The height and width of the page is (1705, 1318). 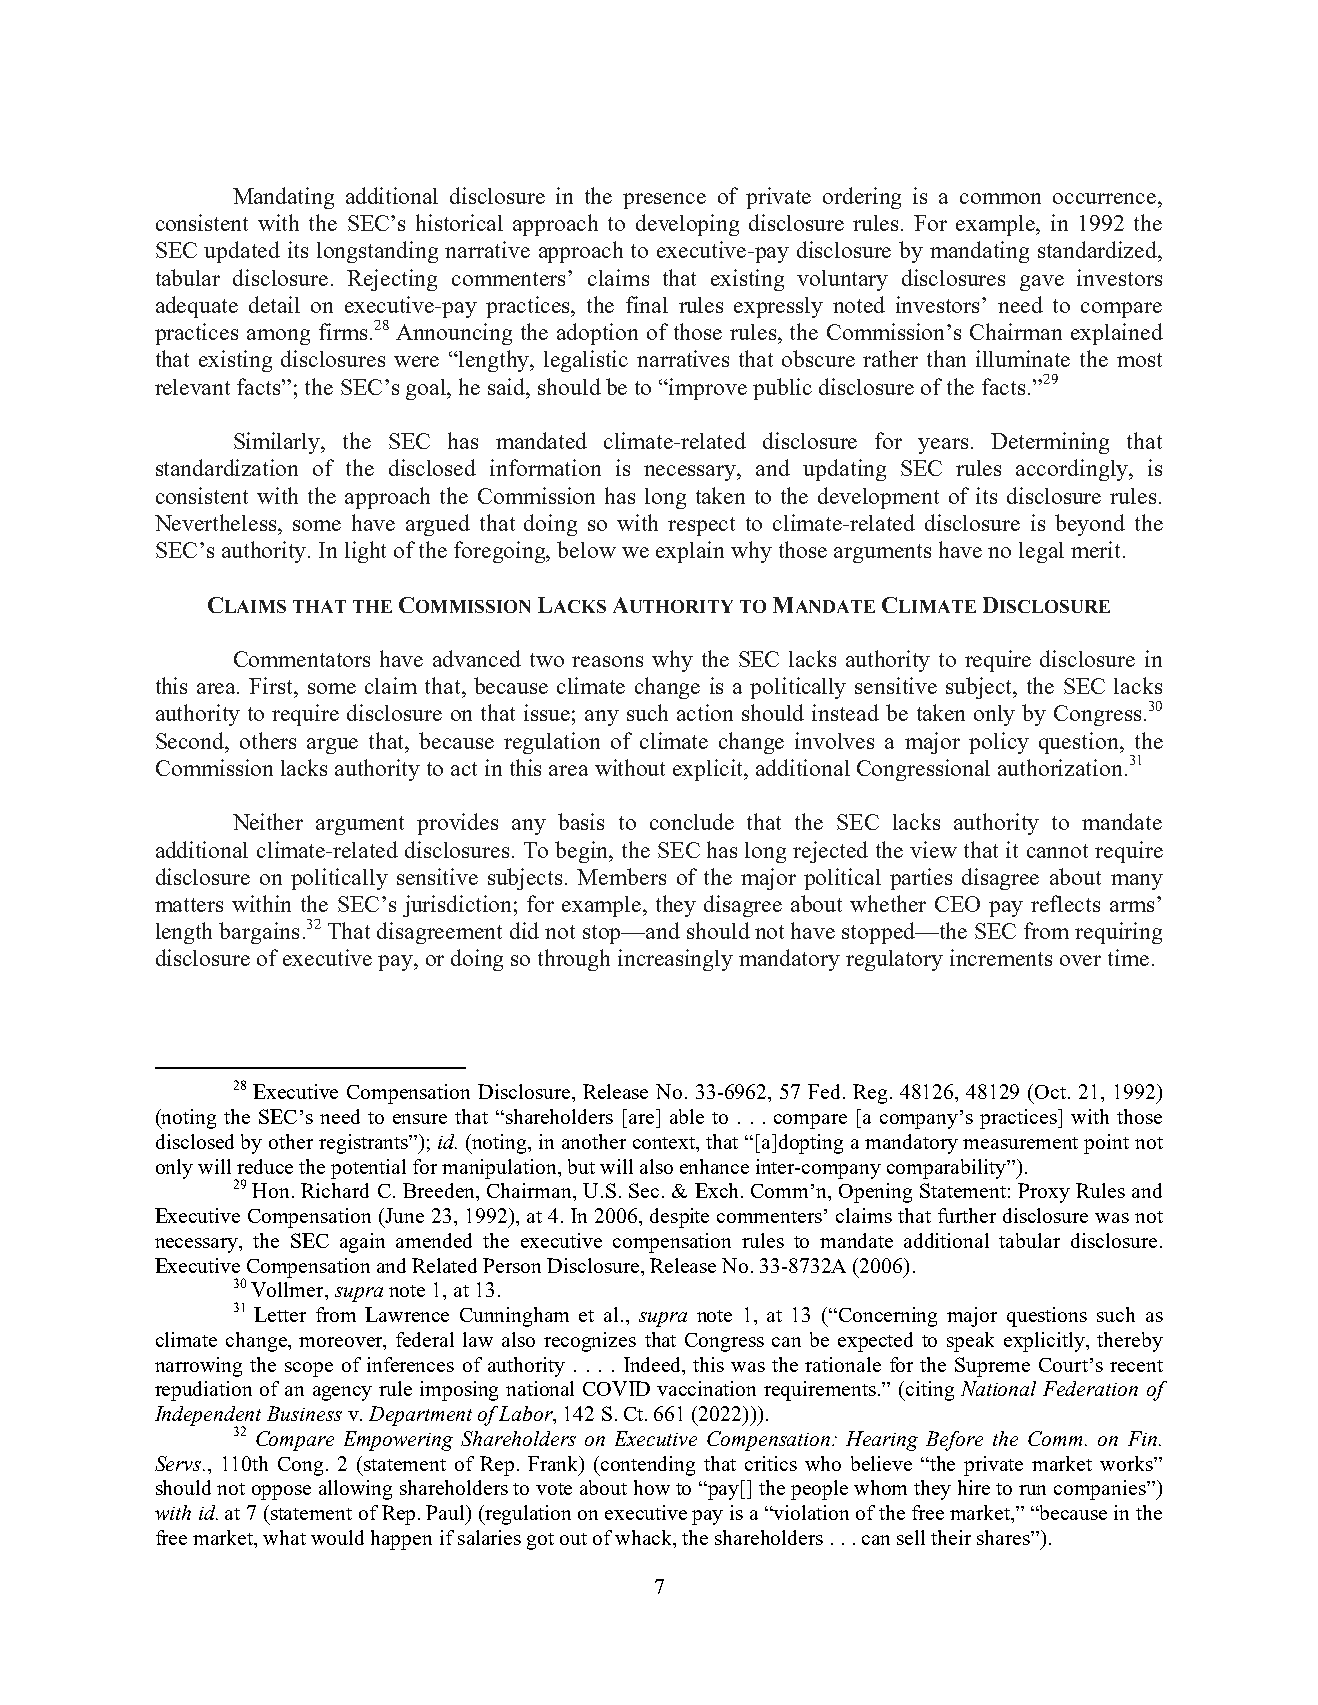 I want to click on Second, so click(x=191, y=740).
